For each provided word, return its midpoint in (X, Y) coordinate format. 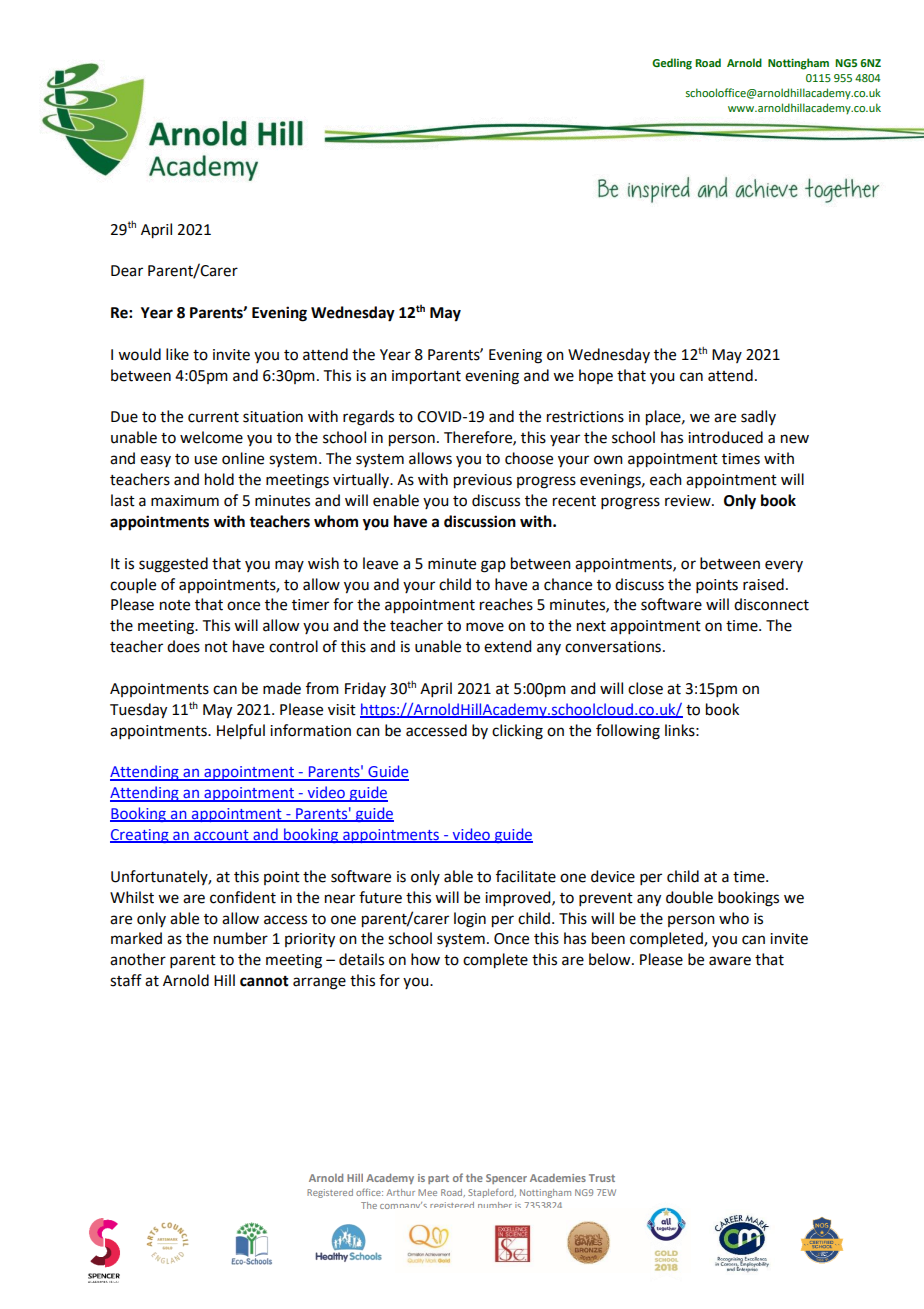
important (426, 377)
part (438, 1179)
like (177, 354)
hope (596, 376)
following (628, 732)
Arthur (400, 1192)
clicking (517, 732)
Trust (602, 1178)
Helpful (241, 732)
